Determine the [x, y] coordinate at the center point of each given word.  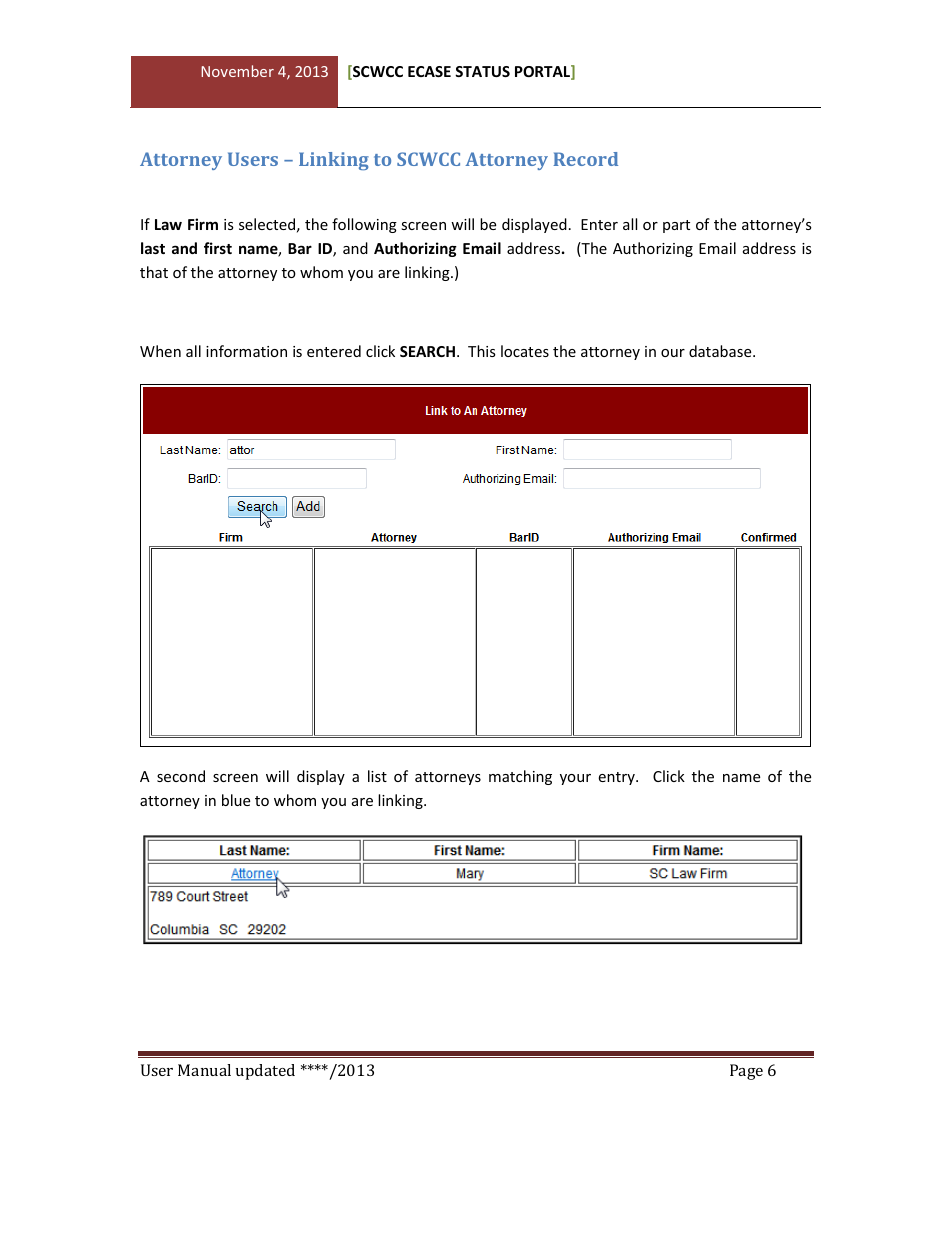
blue [236, 800]
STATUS [482, 71]
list [377, 776]
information [246, 351]
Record [585, 159]
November [237, 71]
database [721, 351]
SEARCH [427, 351]
